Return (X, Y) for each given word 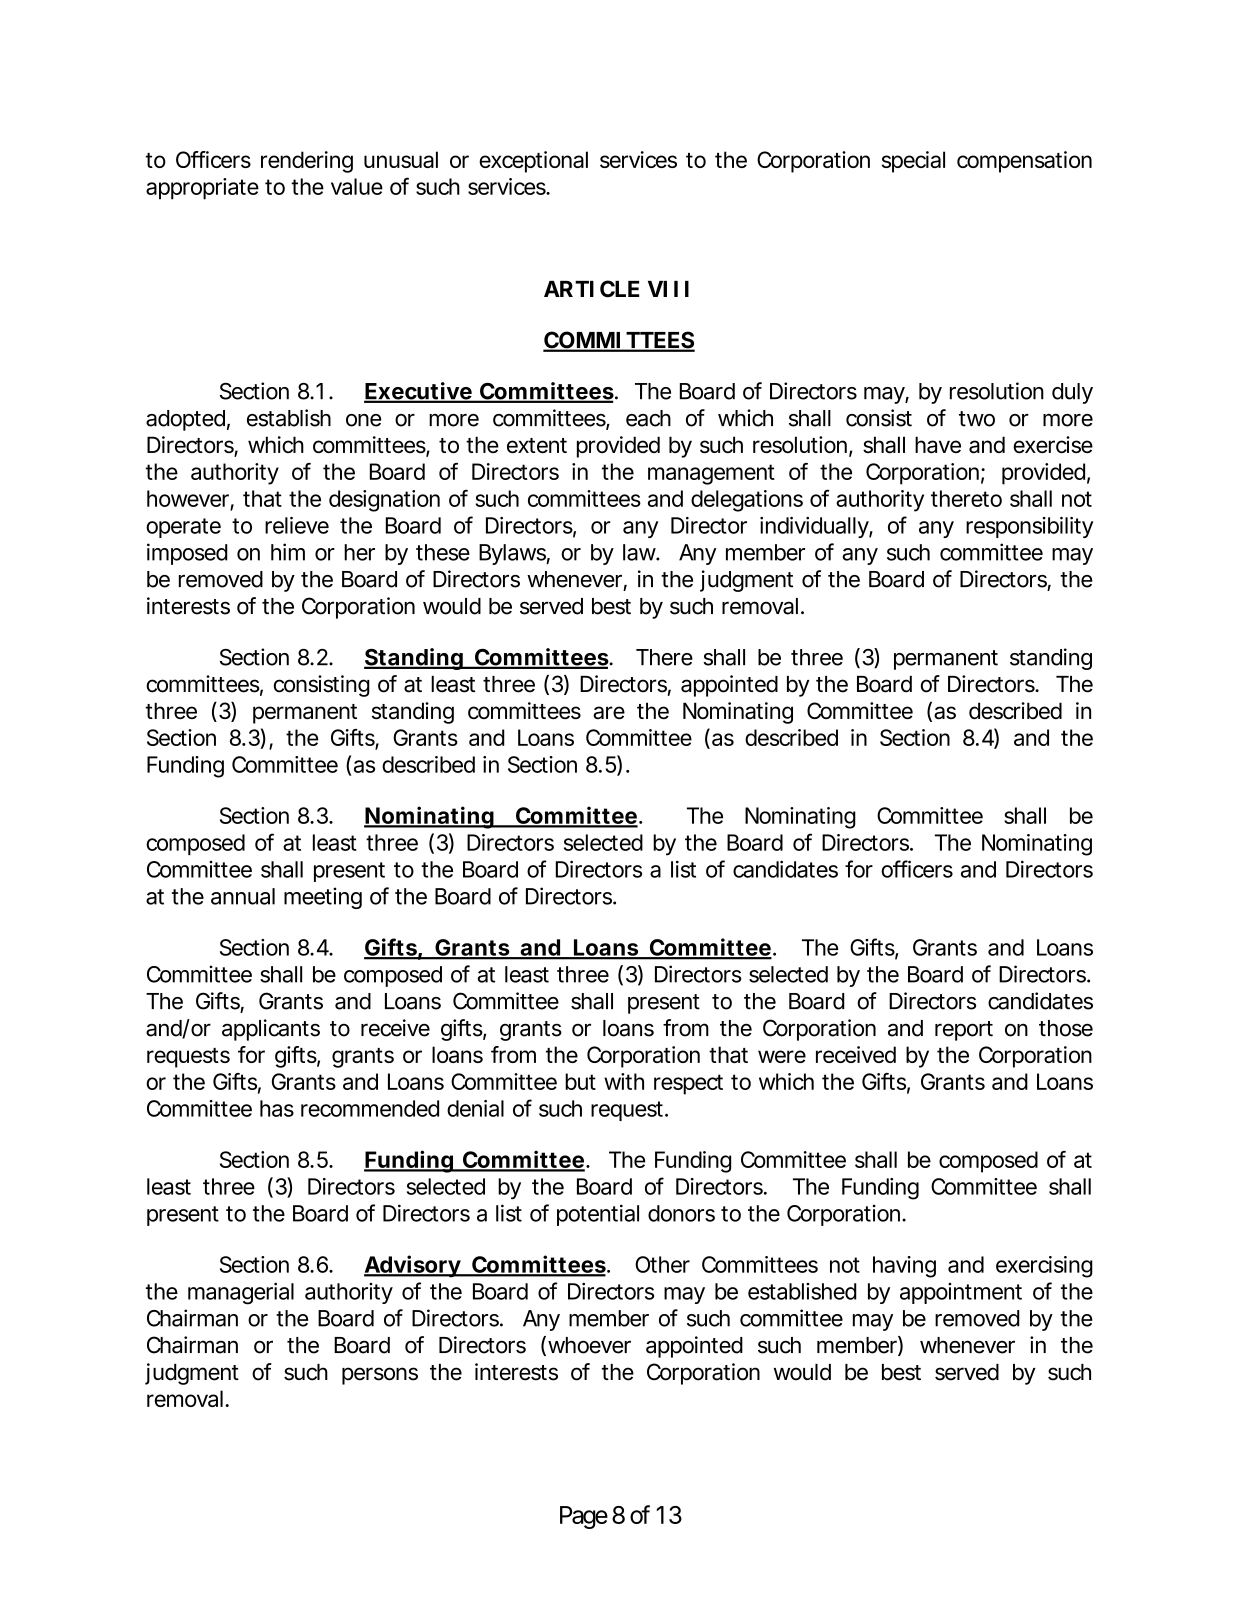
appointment (961, 1293)
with (624, 1081)
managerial (241, 1293)
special (913, 162)
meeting (323, 898)
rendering (307, 162)
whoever (589, 1345)
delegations (747, 501)
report (964, 1031)
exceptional (533, 162)
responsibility (1029, 527)
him (288, 552)
